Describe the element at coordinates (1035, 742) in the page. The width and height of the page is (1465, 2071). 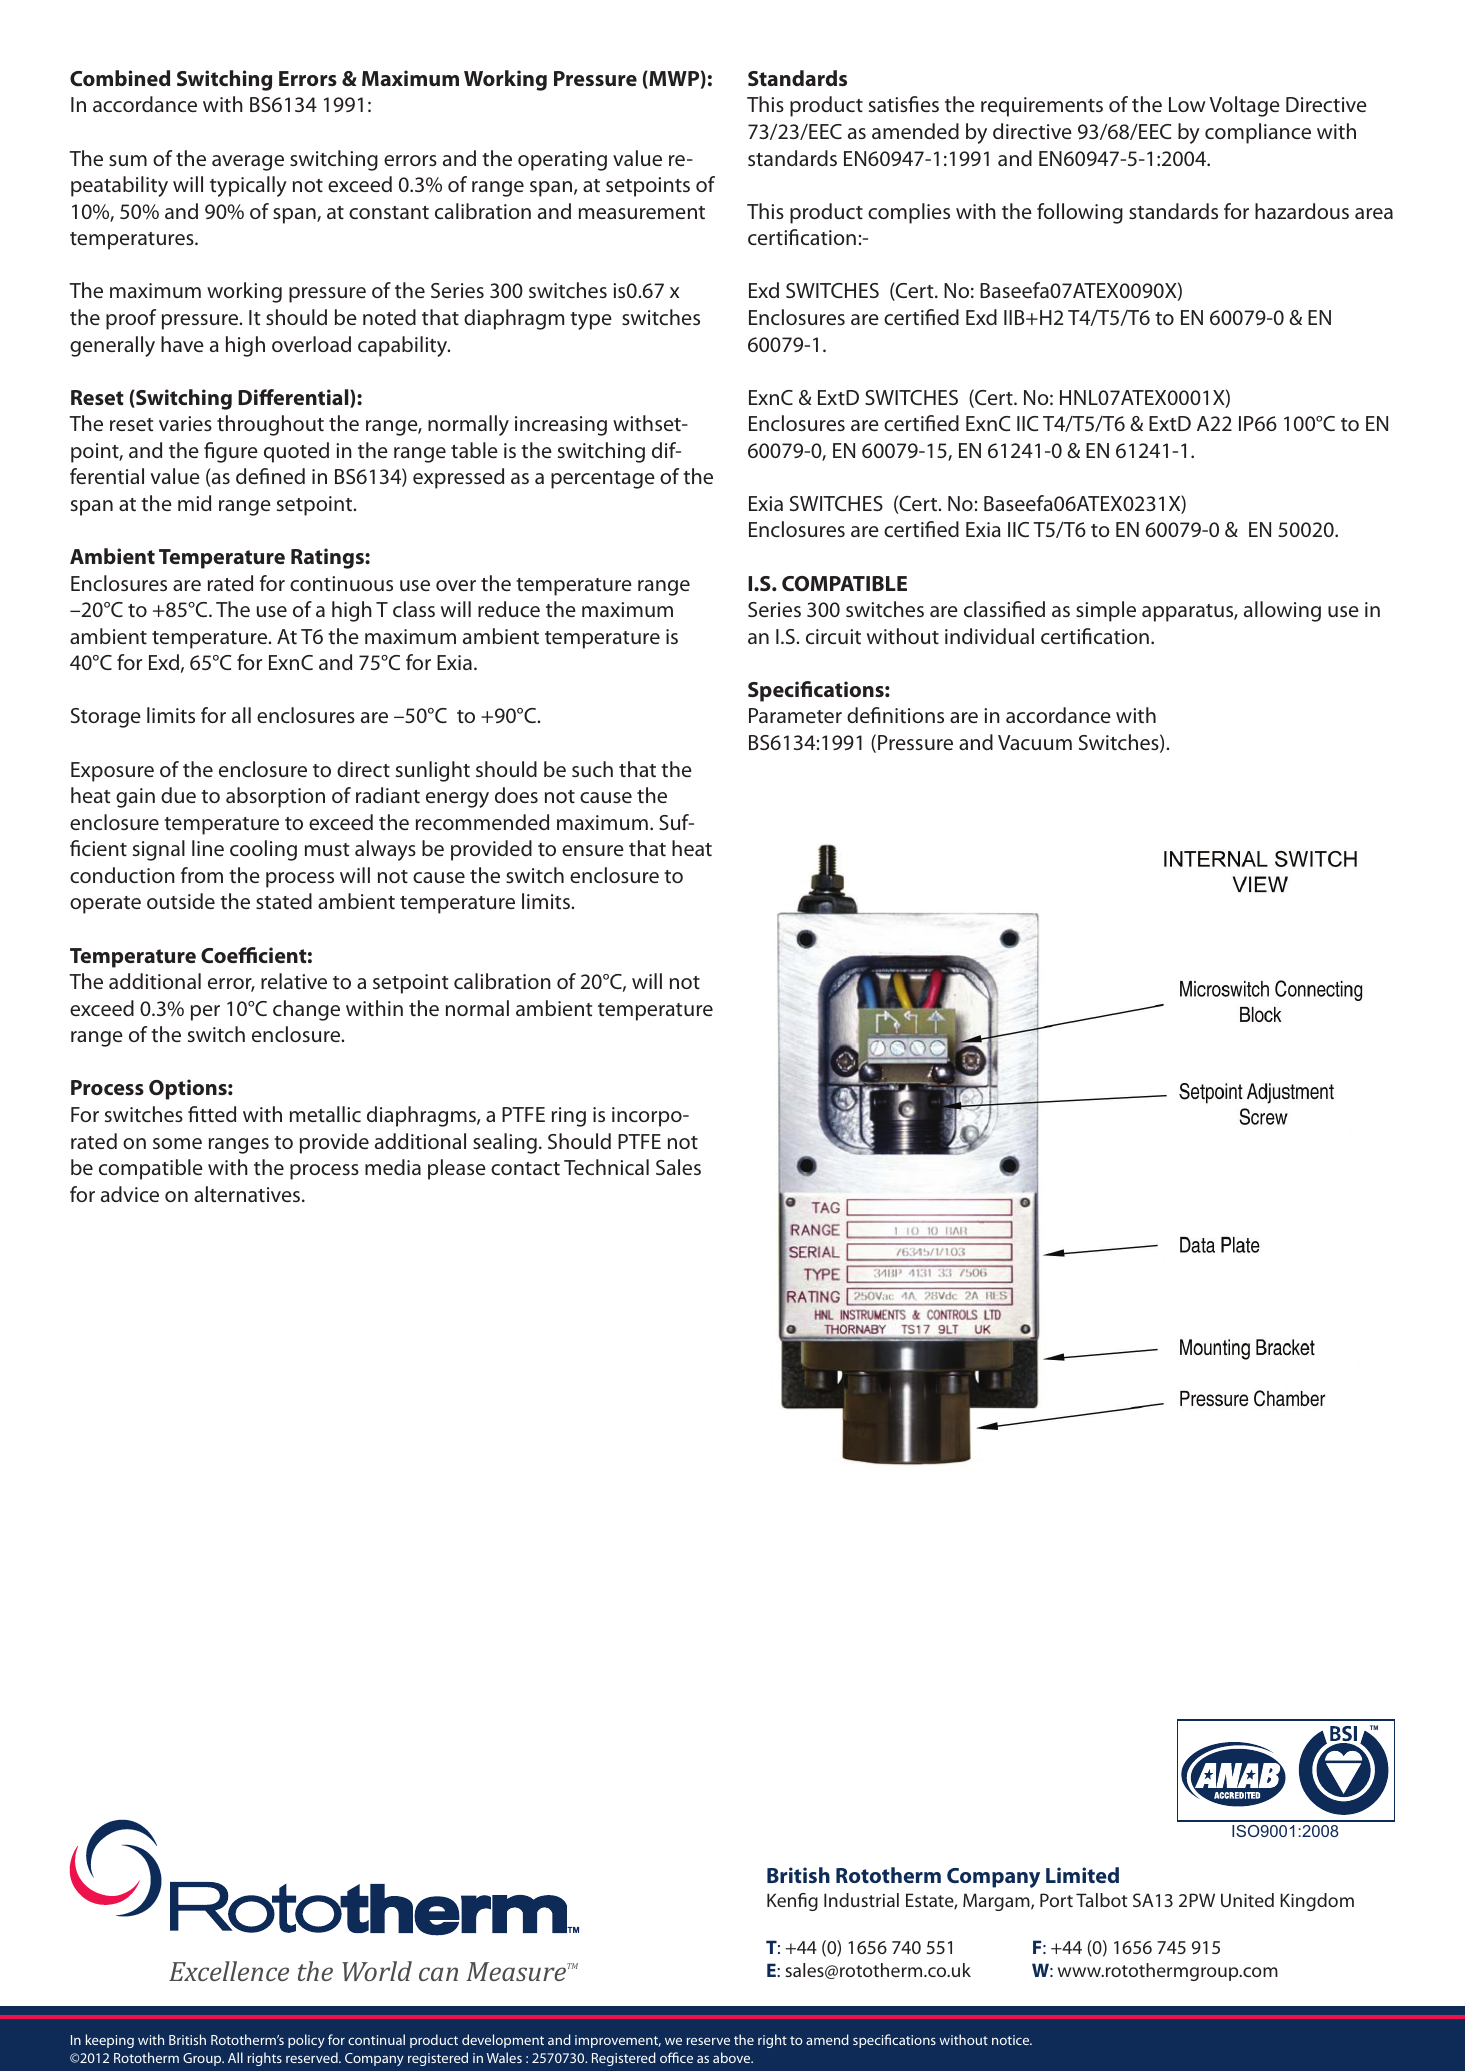
I see `Vacuum` at that location.
